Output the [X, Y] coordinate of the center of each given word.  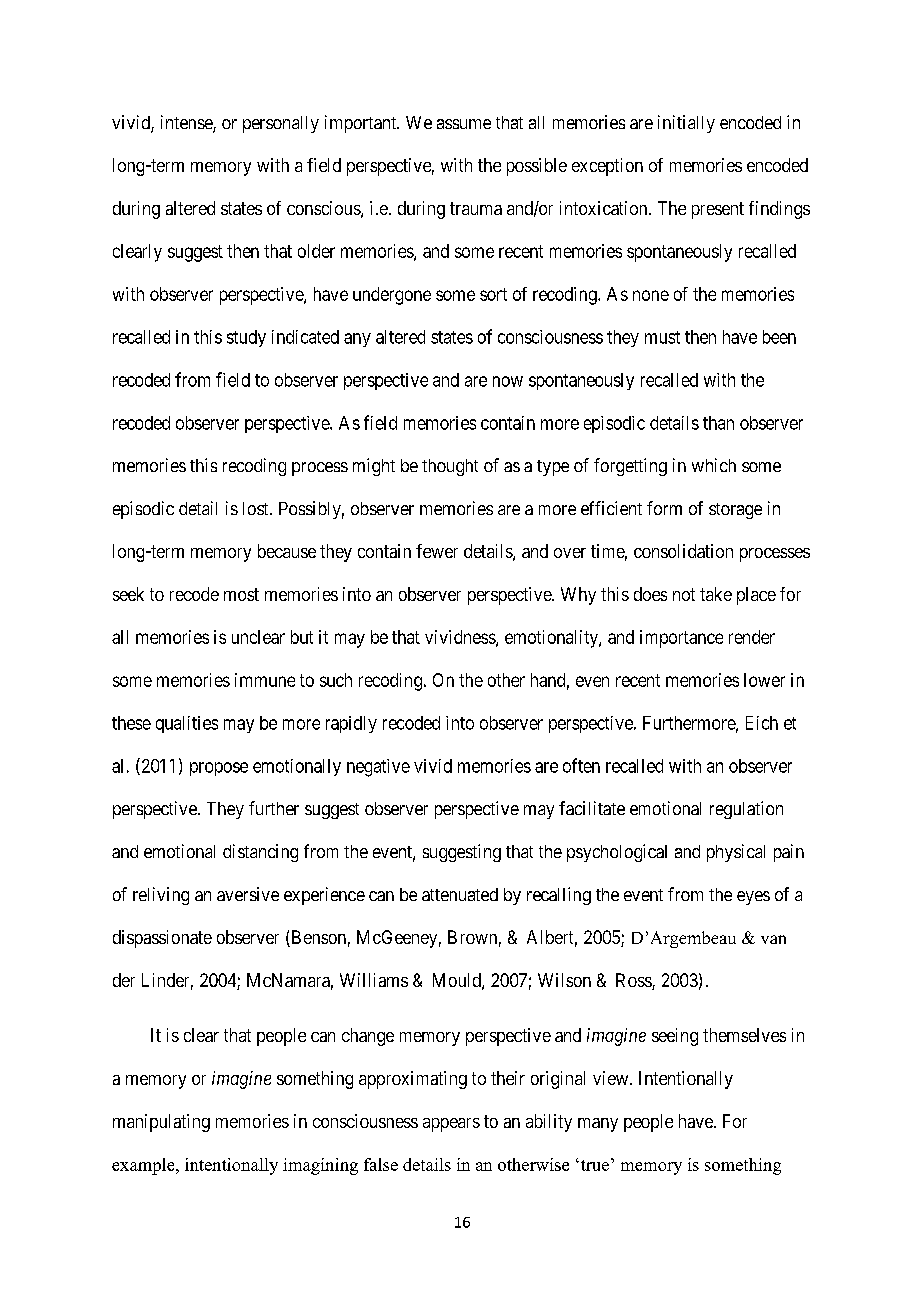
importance [681, 639]
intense [187, 123]
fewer [437, 551]
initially [686, 124]
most [241, 594]
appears [451, 1125]
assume [464, 124]
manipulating [161, 1123]
